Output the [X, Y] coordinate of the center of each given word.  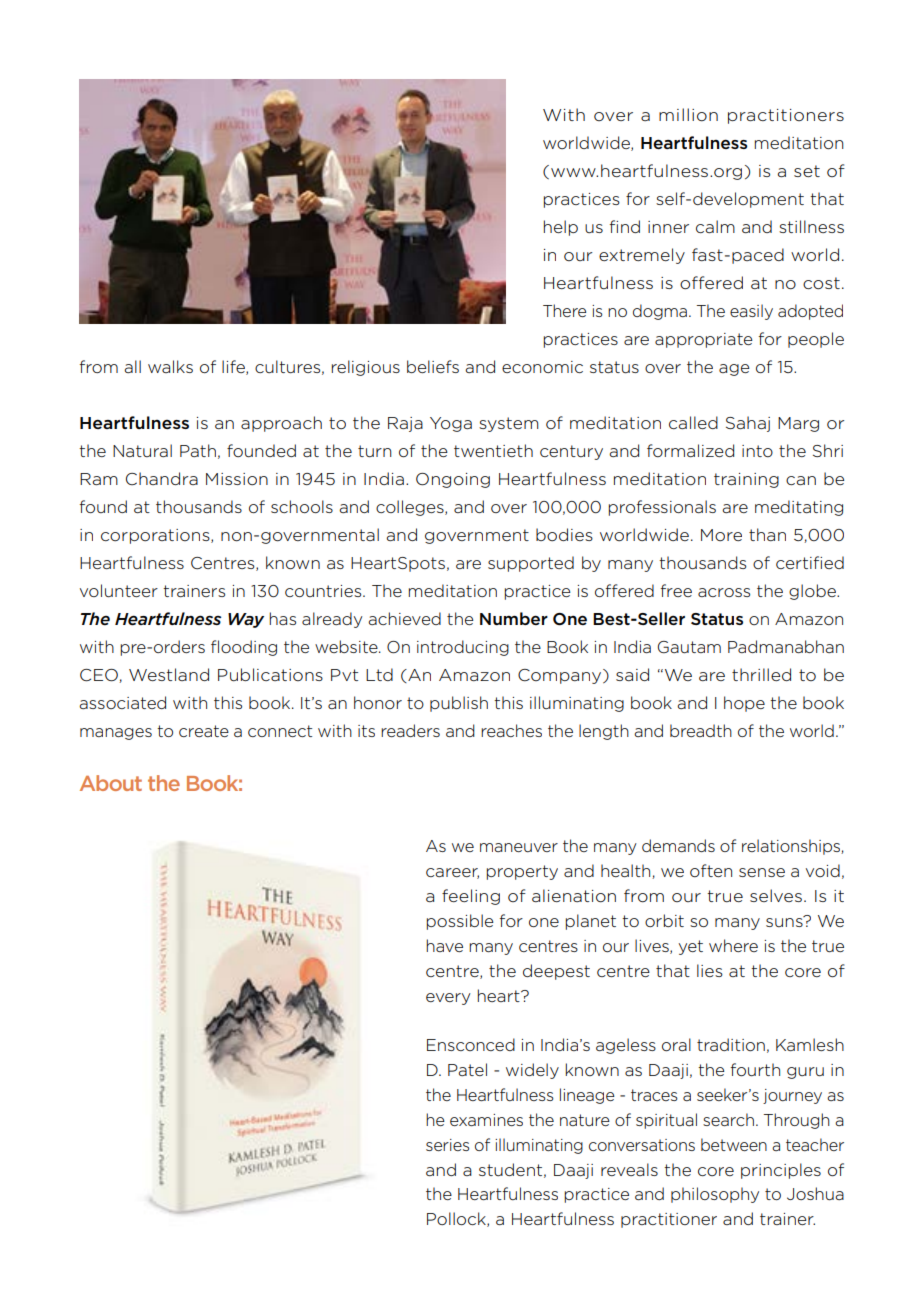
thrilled [761, 674]
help [561, 228]
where [733, 945]
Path [198, 450]
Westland [169, 674]
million [688, 115]
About [111, 783]
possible [460, 922]
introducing [463, 648]
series [447, 1145]
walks [170, 366]
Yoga [451, 424]
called [693, 422]
